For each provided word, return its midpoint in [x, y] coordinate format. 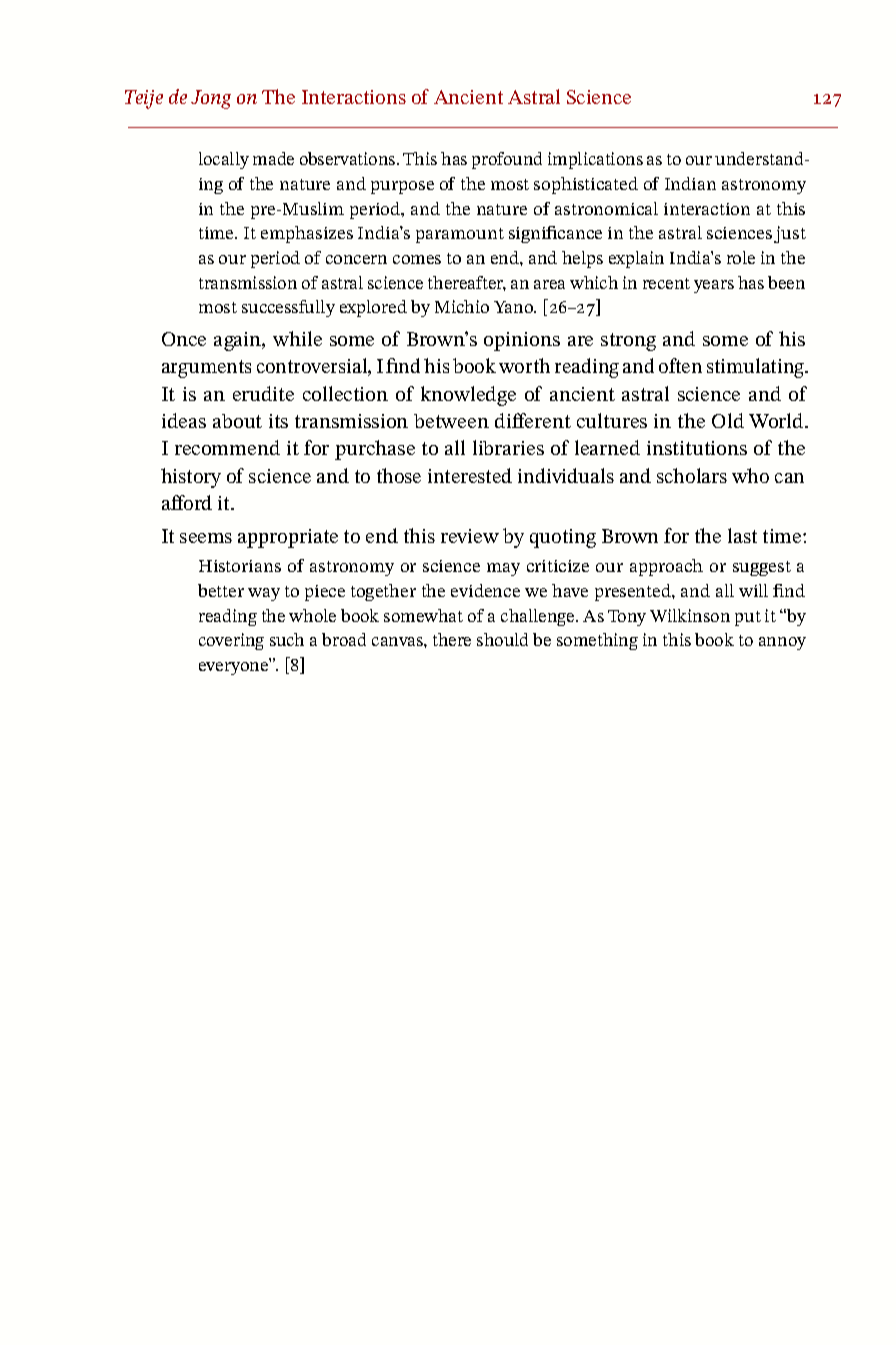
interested [470, 475]
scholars [692, 475]
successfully [288, 308]
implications [595, 160]
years [714, 286]
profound [507, 160]
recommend [227, 447]
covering [231, 641]
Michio [462, 306]
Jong [211, 99]
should [502, 639]
